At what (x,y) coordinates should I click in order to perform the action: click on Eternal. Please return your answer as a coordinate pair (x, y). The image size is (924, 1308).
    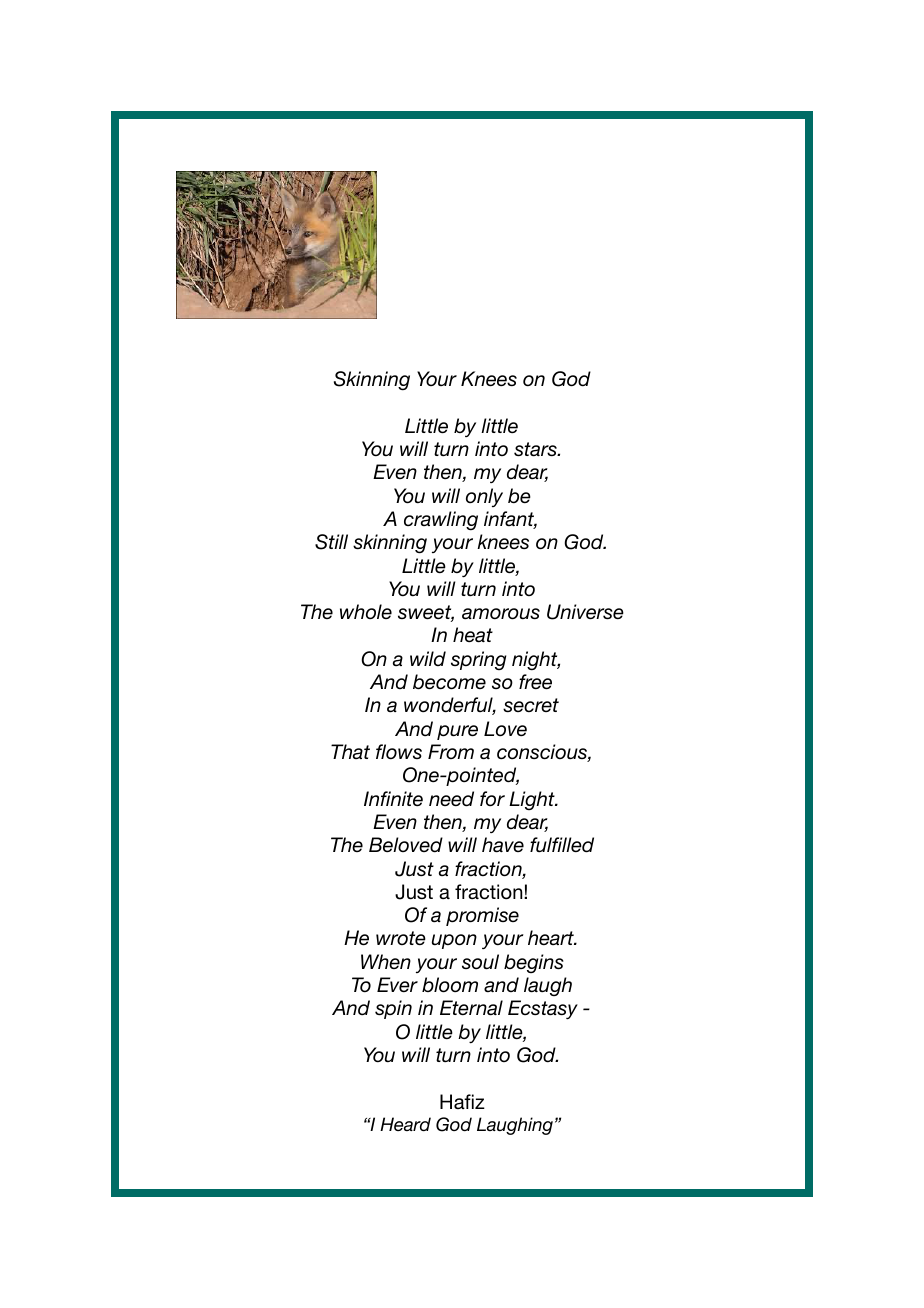
    Looking at the image, I should click on (471, 1008).
